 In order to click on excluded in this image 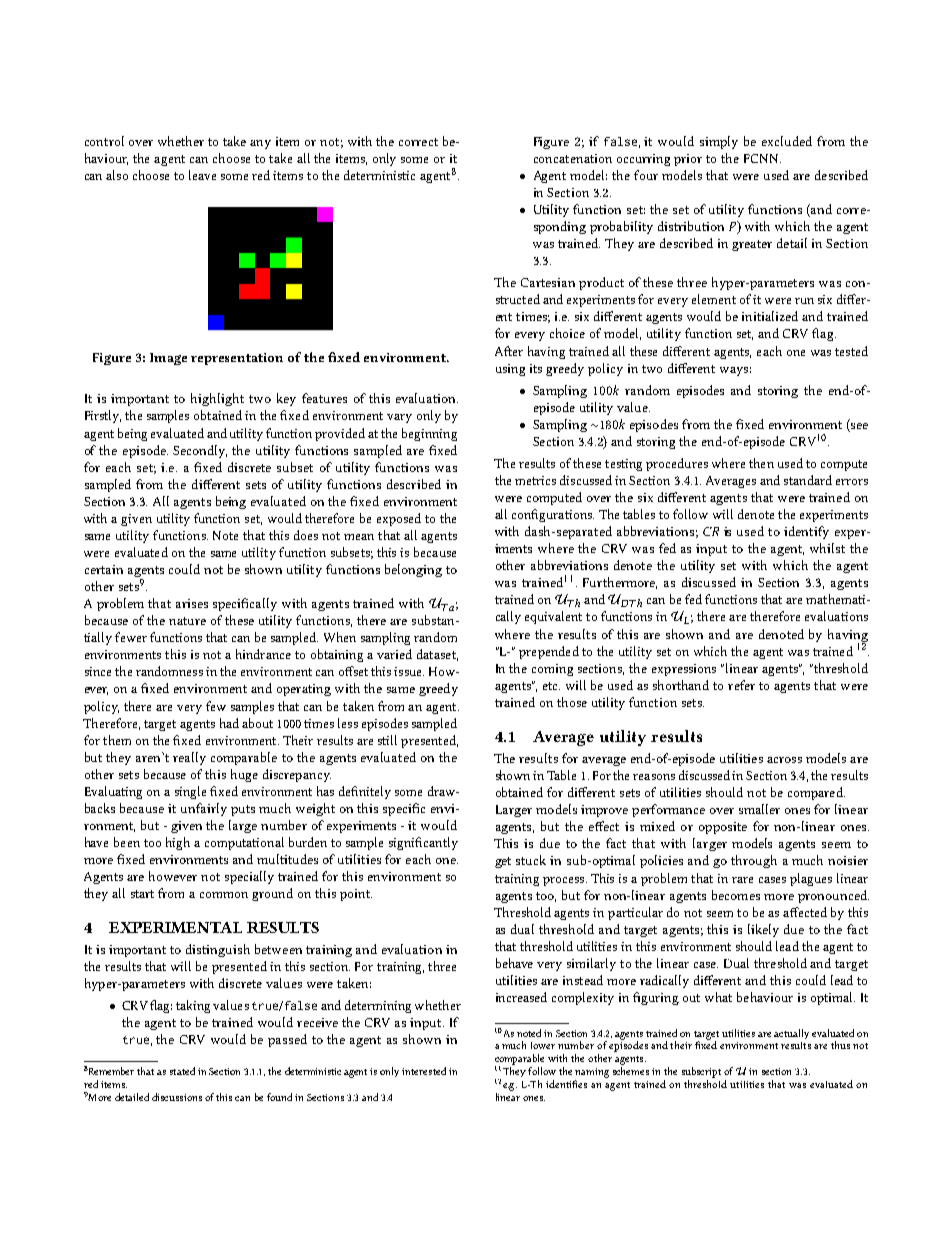, I will do `click(787, 141)`.
